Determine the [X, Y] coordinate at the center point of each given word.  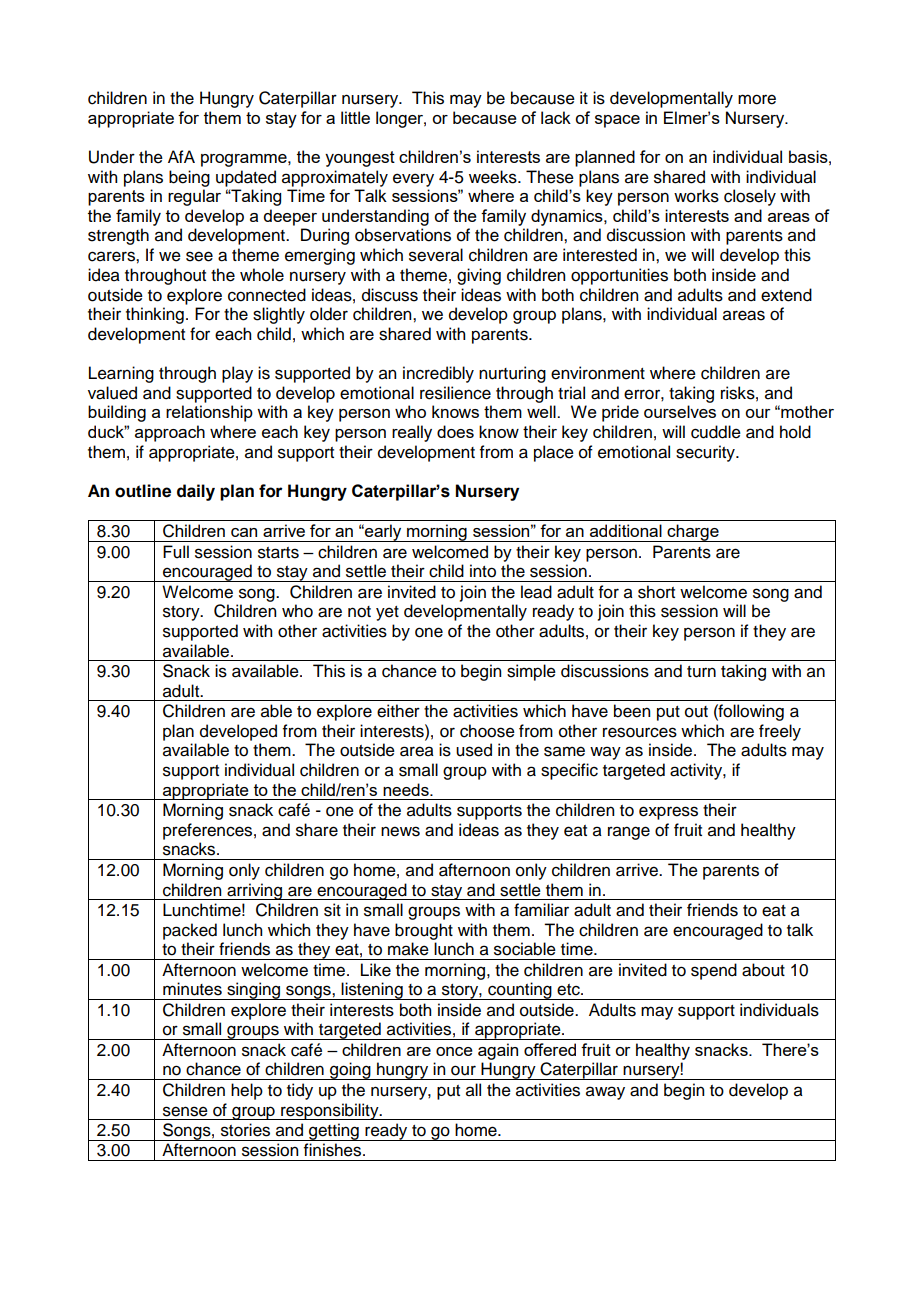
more [757, 99]
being [189, 178]
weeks [494, 177]
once [454, 1051]
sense [185, 1111]
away [605, 1093]
